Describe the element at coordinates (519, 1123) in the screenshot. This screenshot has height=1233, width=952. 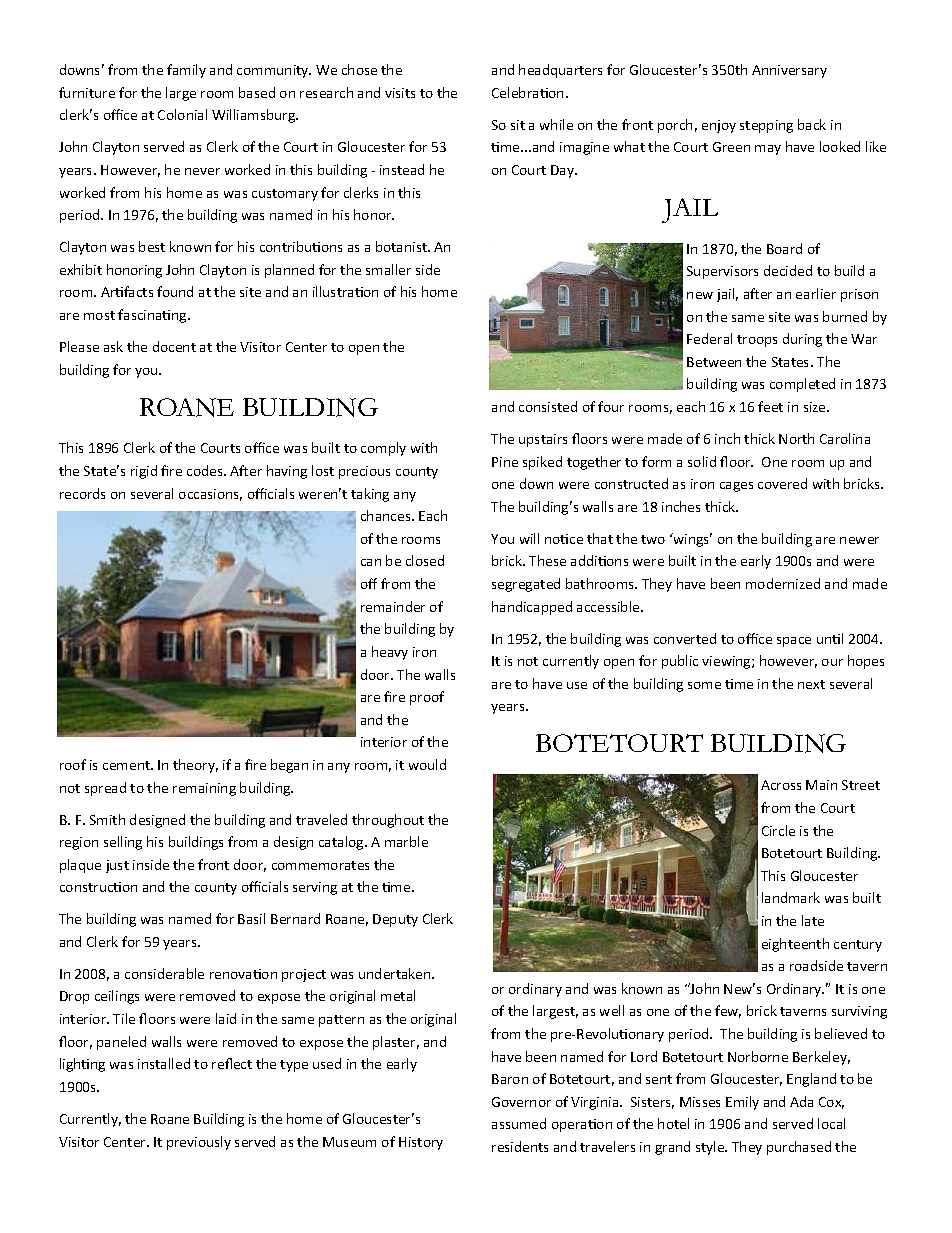
I see `assumed` at that location.
